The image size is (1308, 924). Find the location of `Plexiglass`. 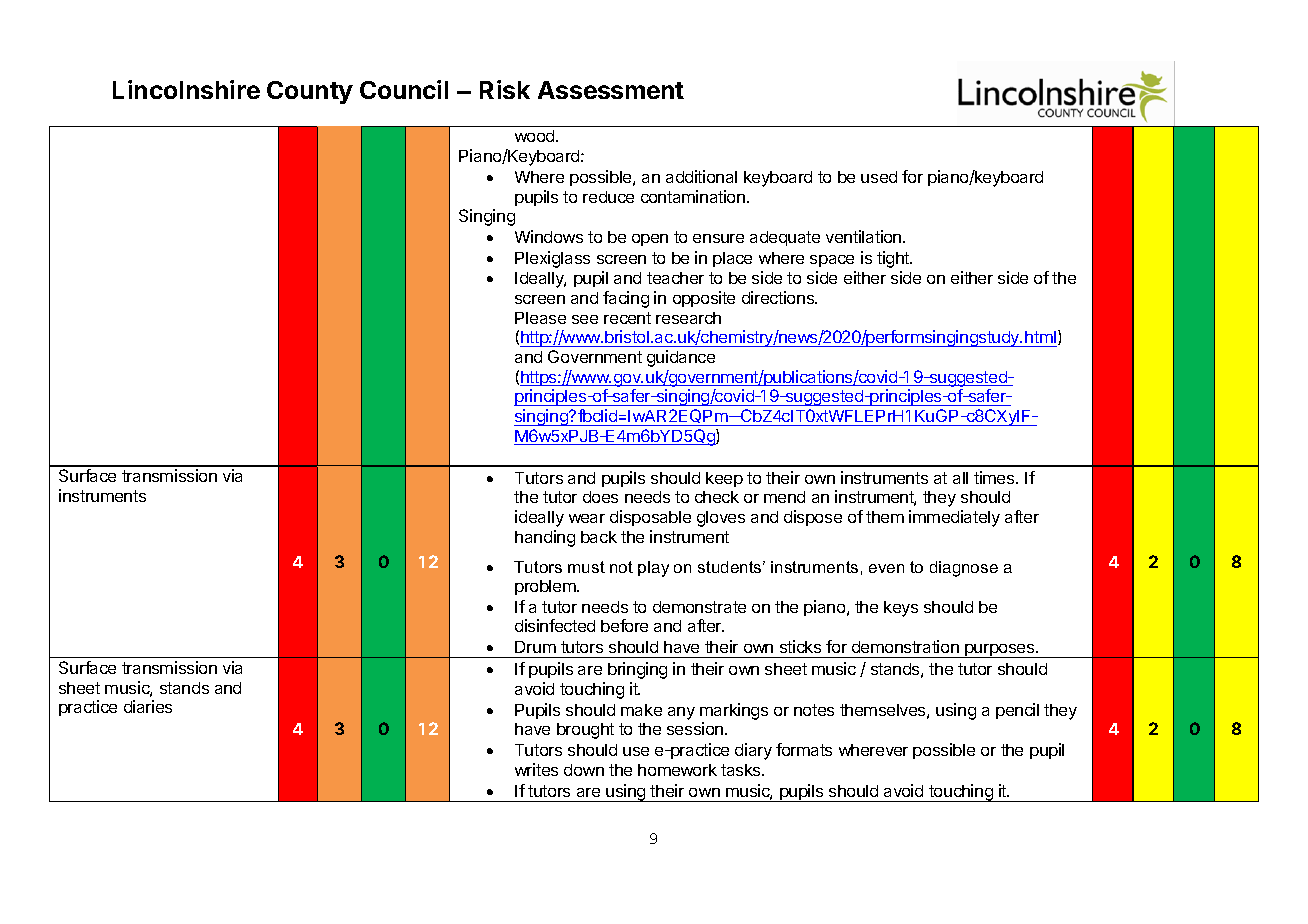

Plexiglass is located at coordinates (552, 259).
